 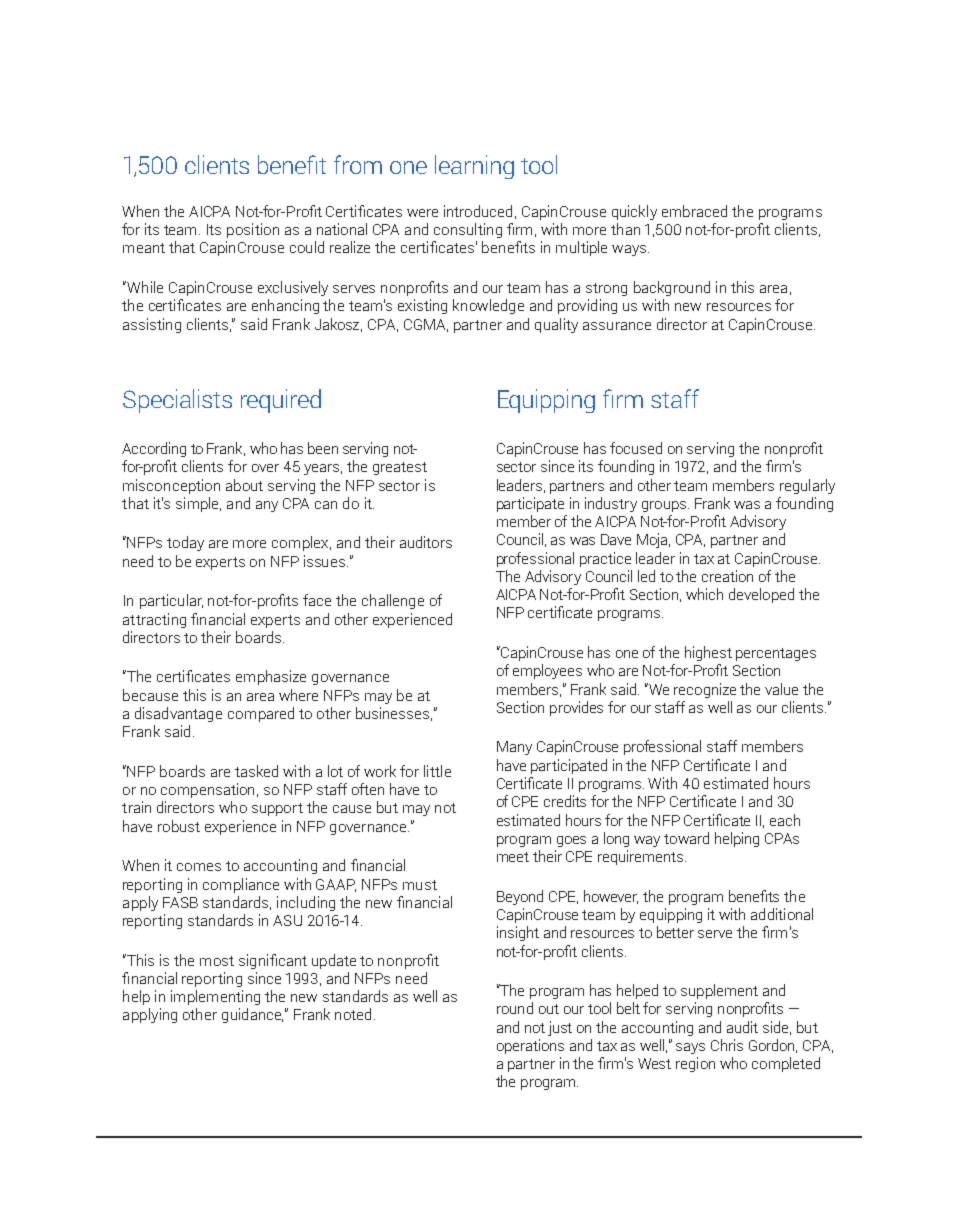 I want to click on learning, so click(x=474, y=167).
